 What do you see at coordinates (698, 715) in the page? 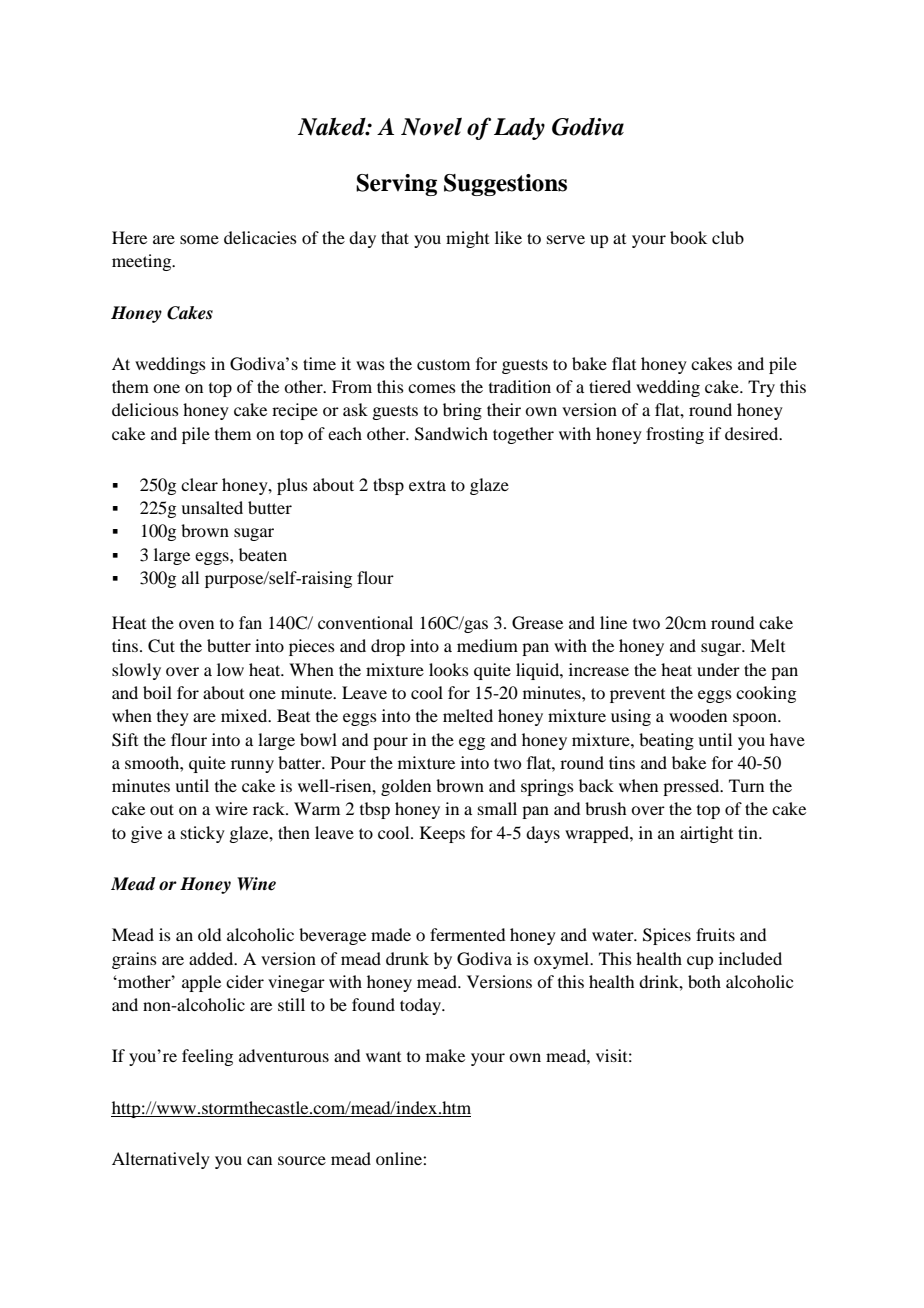
I see `wooden` at bounding box center [698, 715].
